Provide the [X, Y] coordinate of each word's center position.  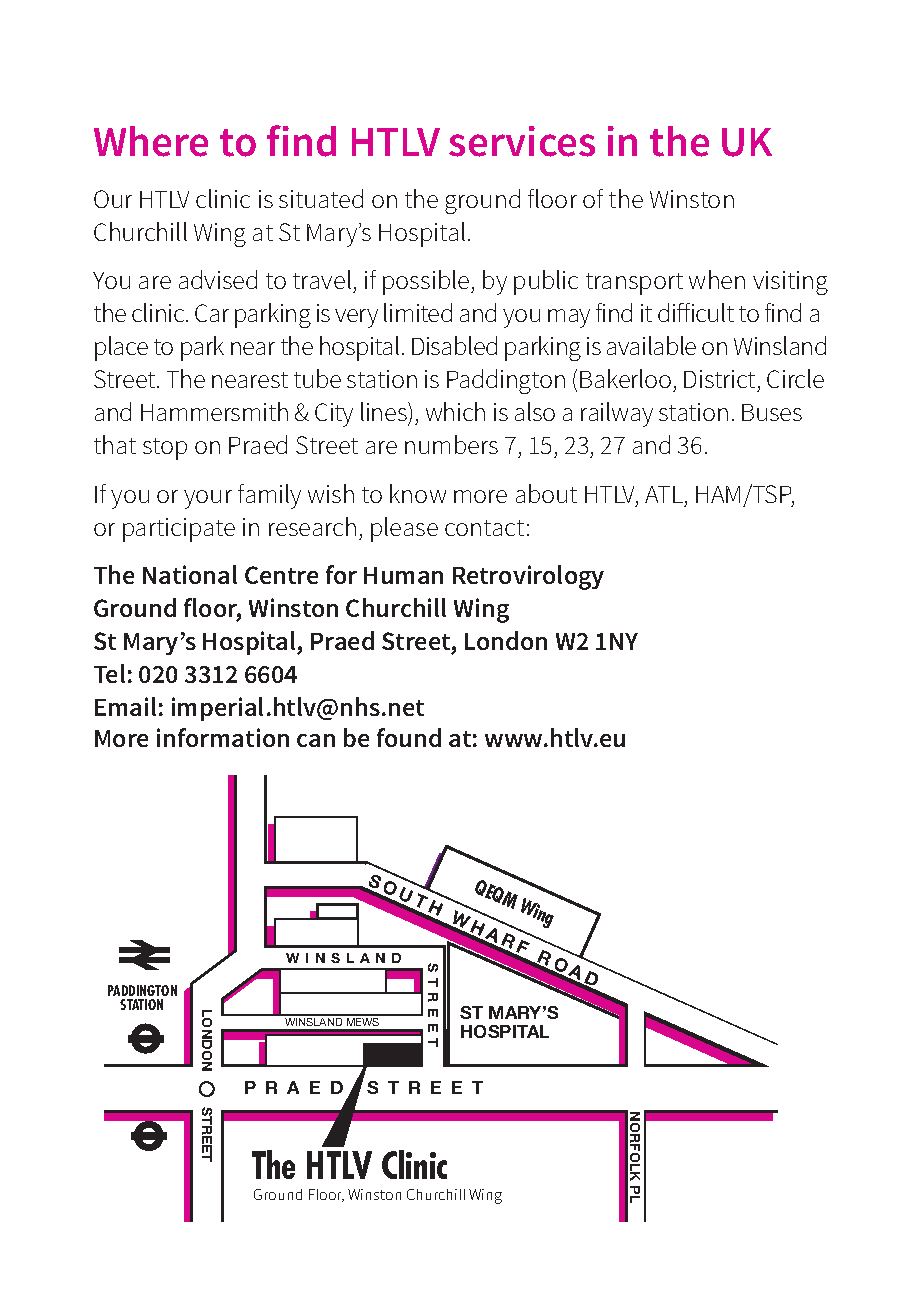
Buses [772, 412]
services [522, 141]
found [409, 737]
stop [165, 449]
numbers [451, 444]
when [717, 279]
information [223, 737]
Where [151, 141]
